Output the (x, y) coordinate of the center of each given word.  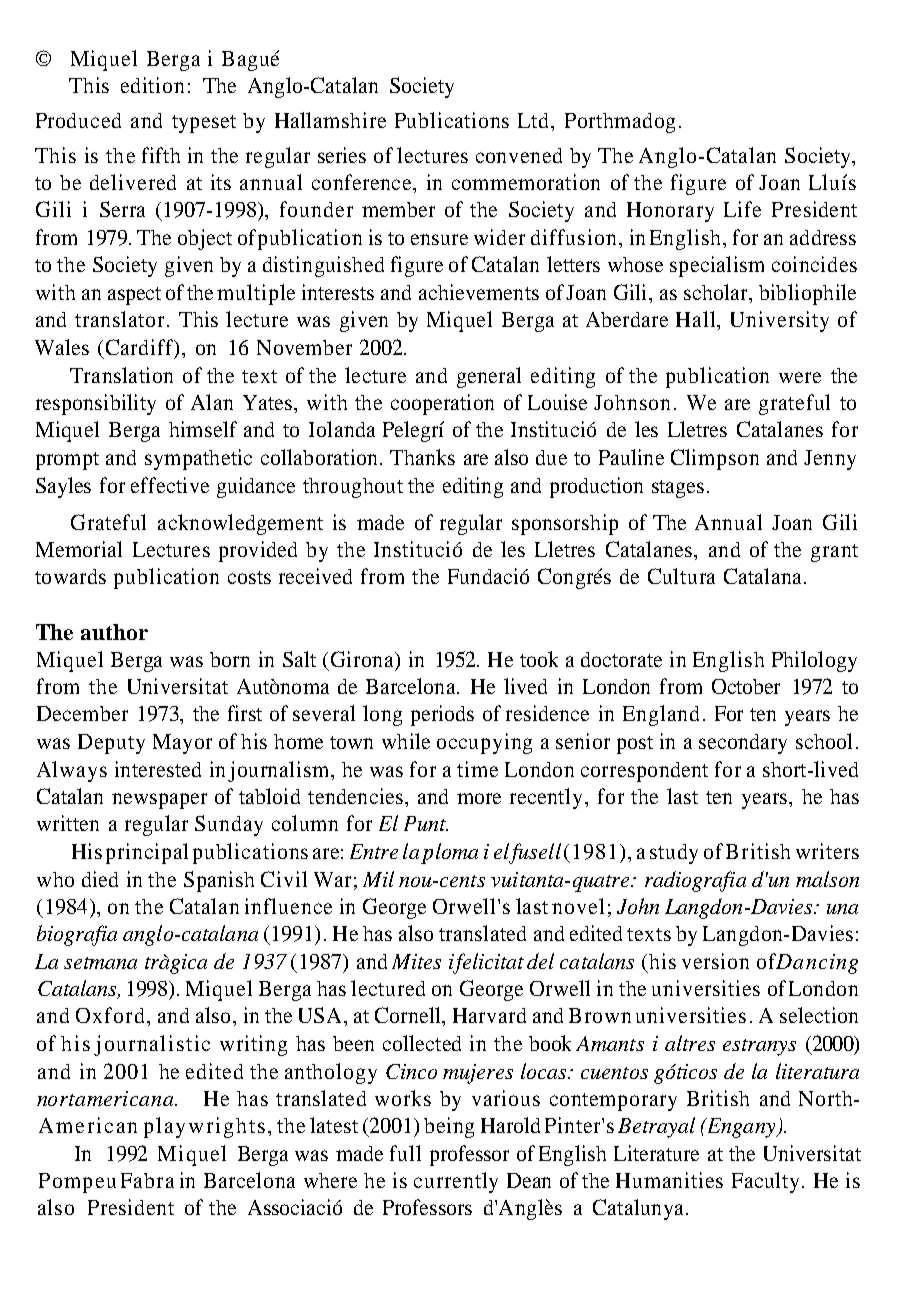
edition (152, 85)
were (800, 377)
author (114, 632)
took (539, 659)
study (674, 854)
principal (147, 853)
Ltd (535, 120)
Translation (121, 375)
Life (742, 209)
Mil (378, 879)
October (746, 686)
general (489, 377)
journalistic (152, 1045)
